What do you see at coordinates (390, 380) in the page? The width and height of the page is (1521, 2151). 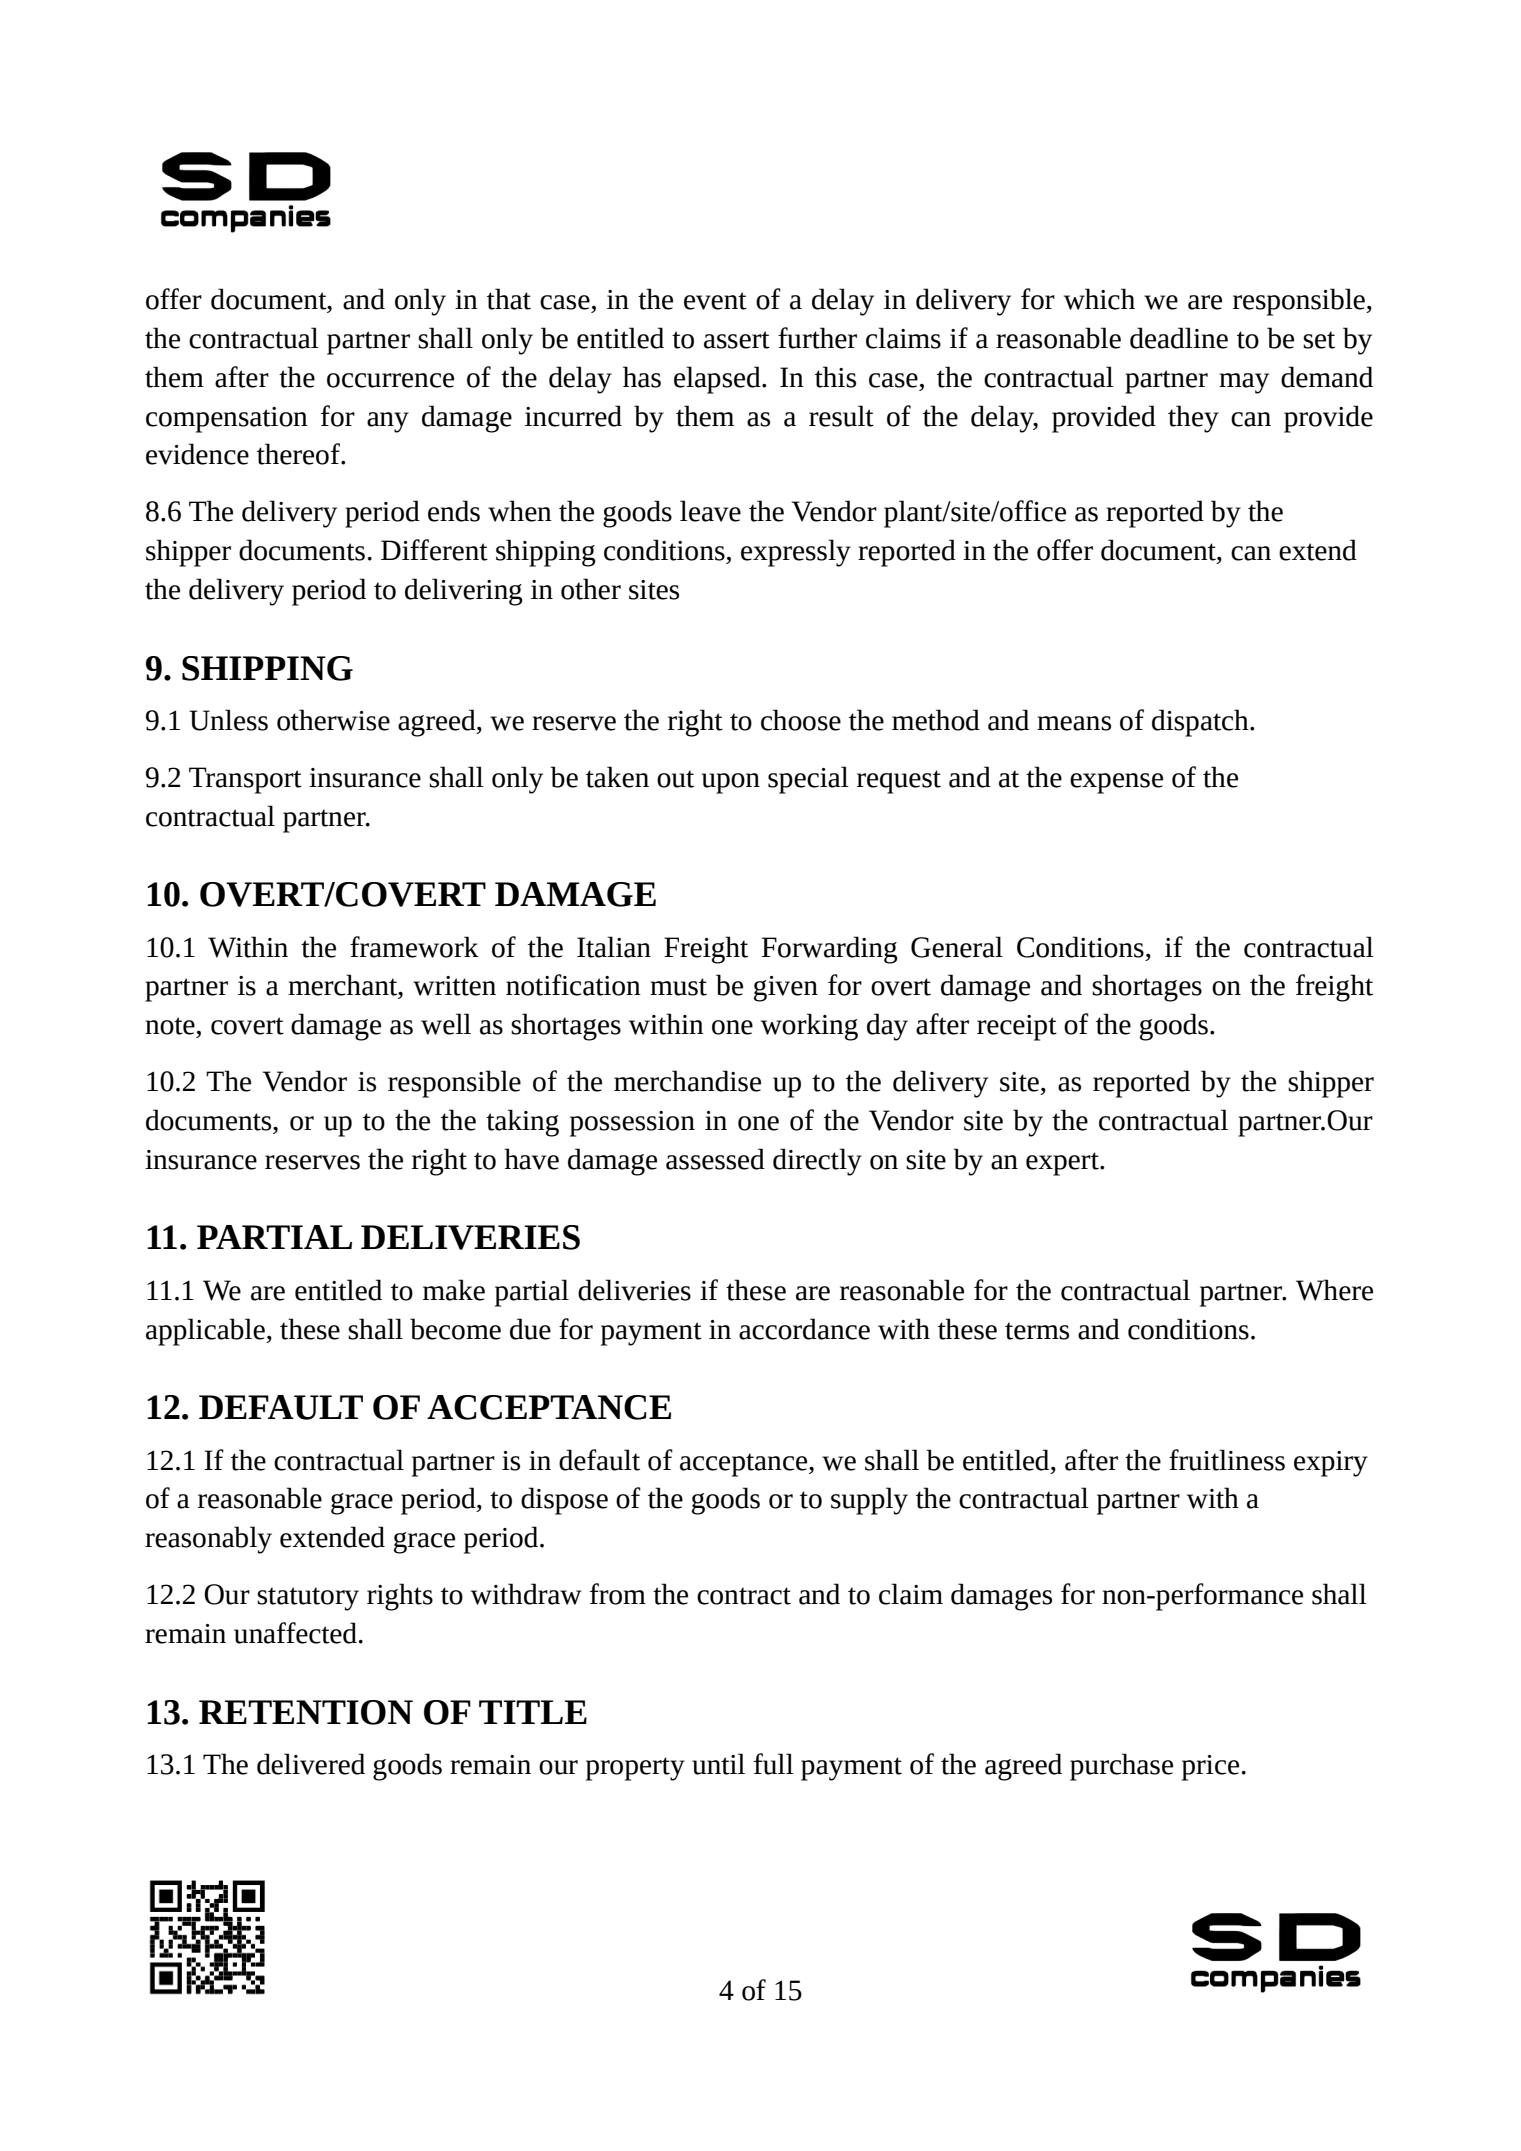 I see `occurrence` at bounding box center [390, 380].
